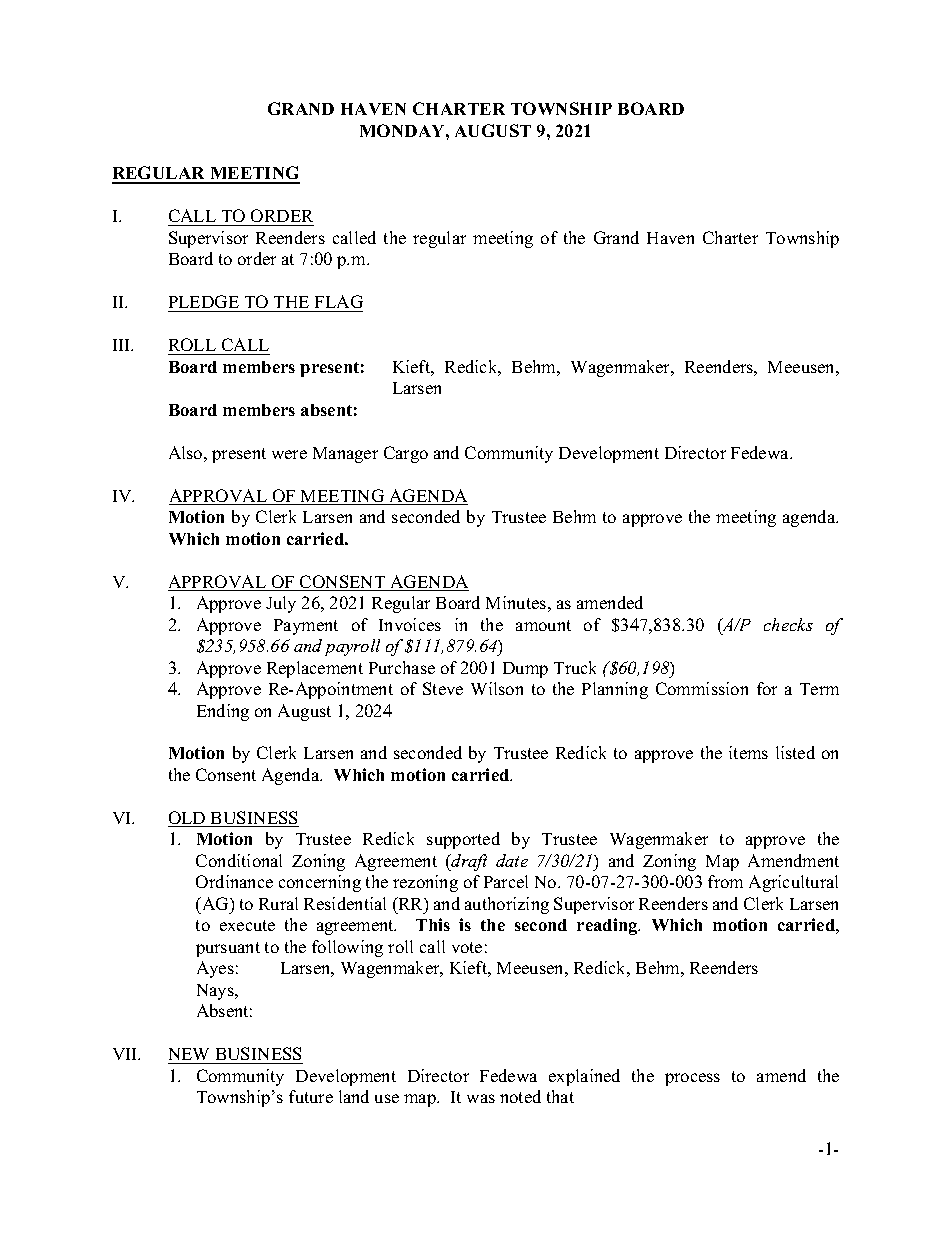 This screenshot has height=1233, width=952. I want to click on Ordinance, so click(234, 881).
